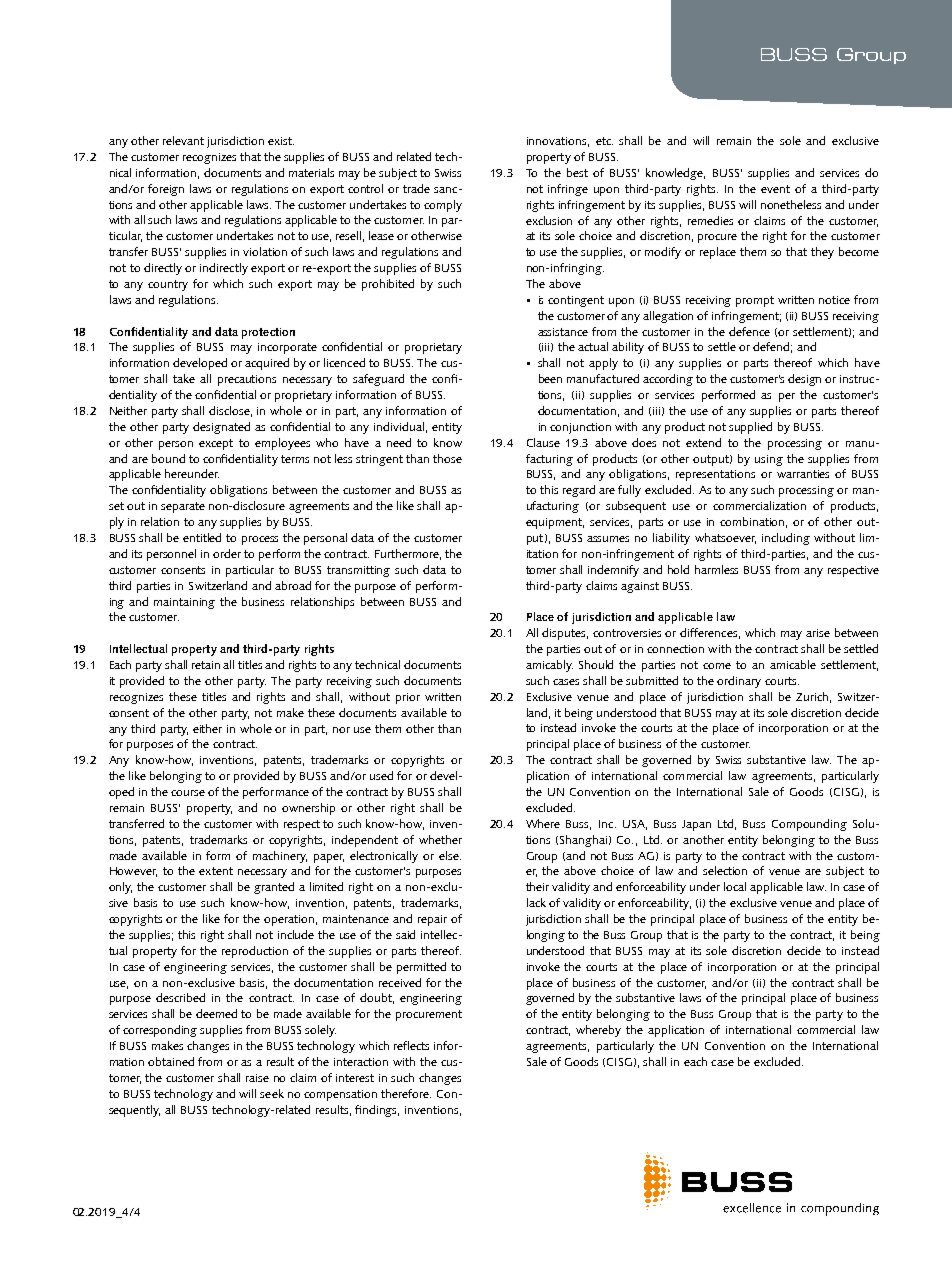  I want to click on been, so click(550, 378).
